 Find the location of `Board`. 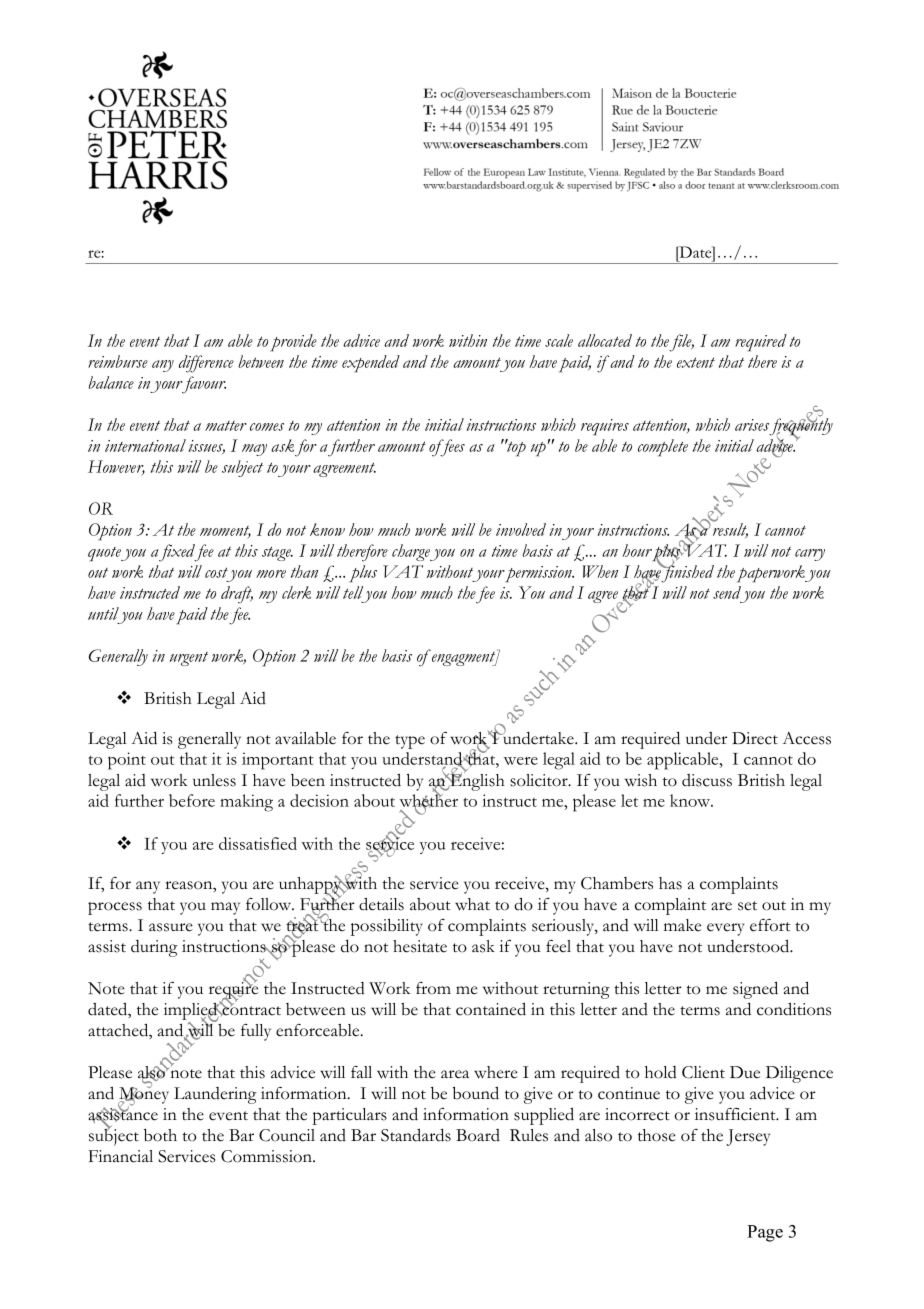

Board is located at coordinates (478, 1135).
